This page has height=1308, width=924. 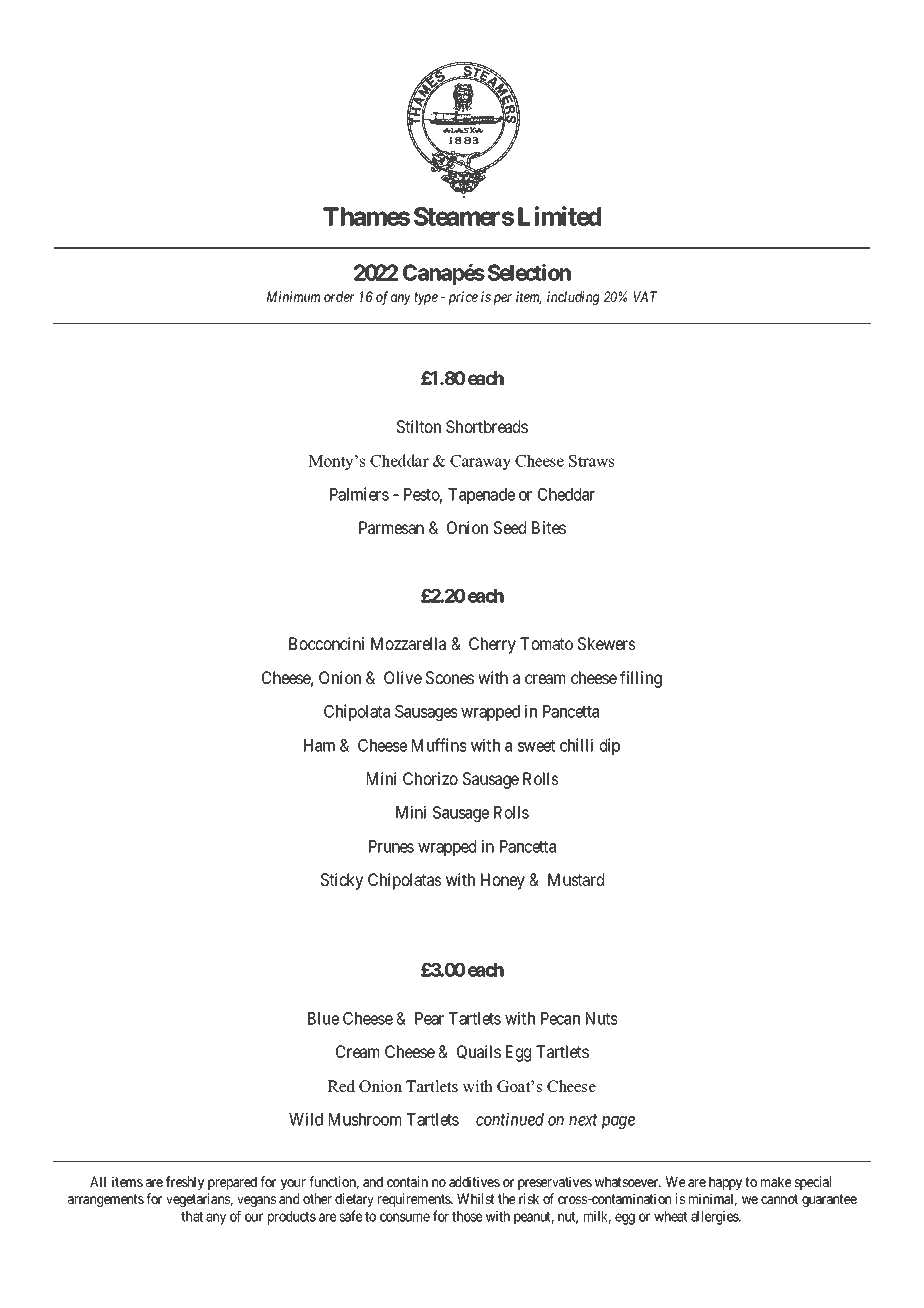 What do you see at coordinates (529, 272) in the page?
I see `Selection` at bounding box center [529, 272].
